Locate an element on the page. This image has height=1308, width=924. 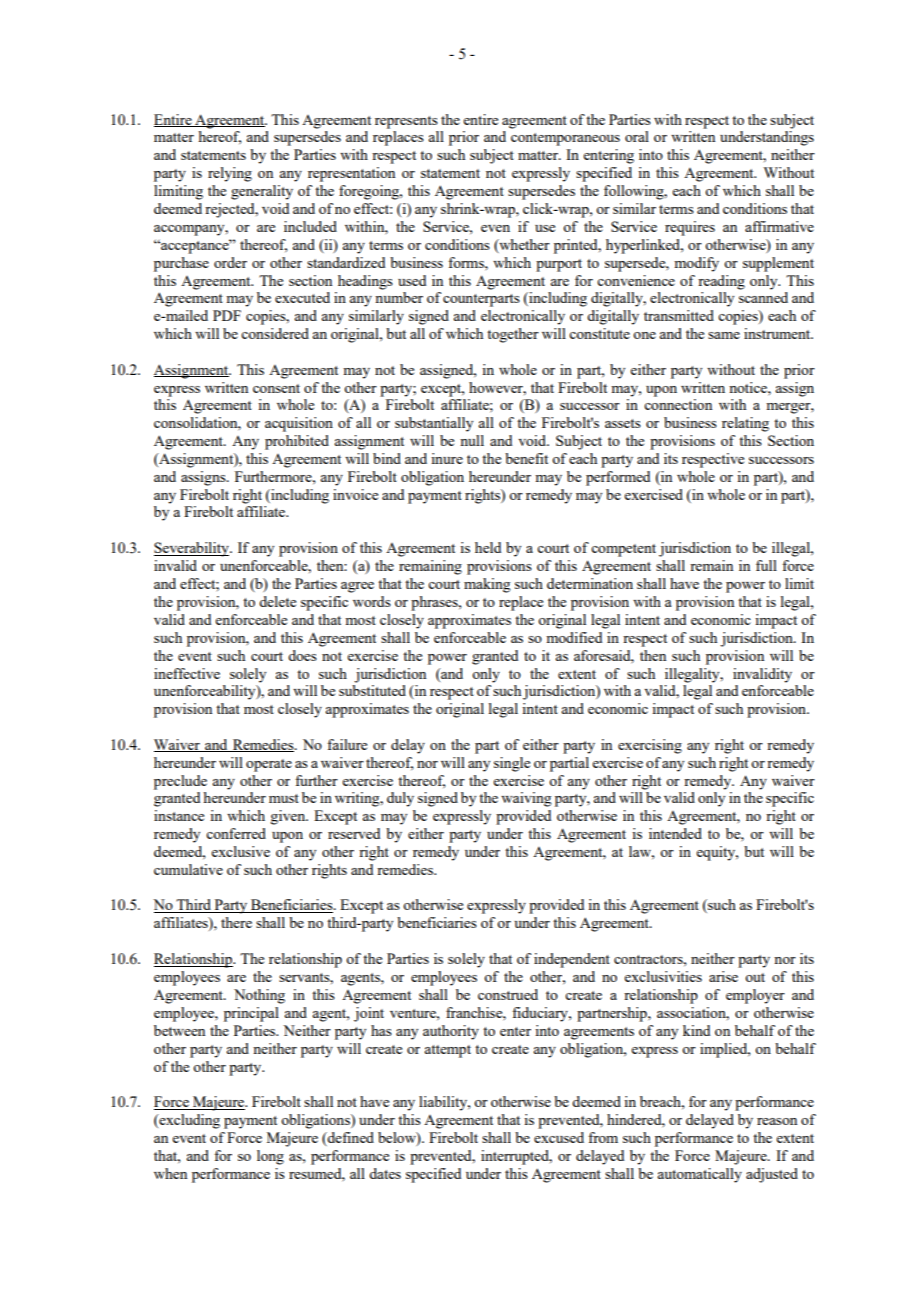
making is located at coordinates (487, 585).
